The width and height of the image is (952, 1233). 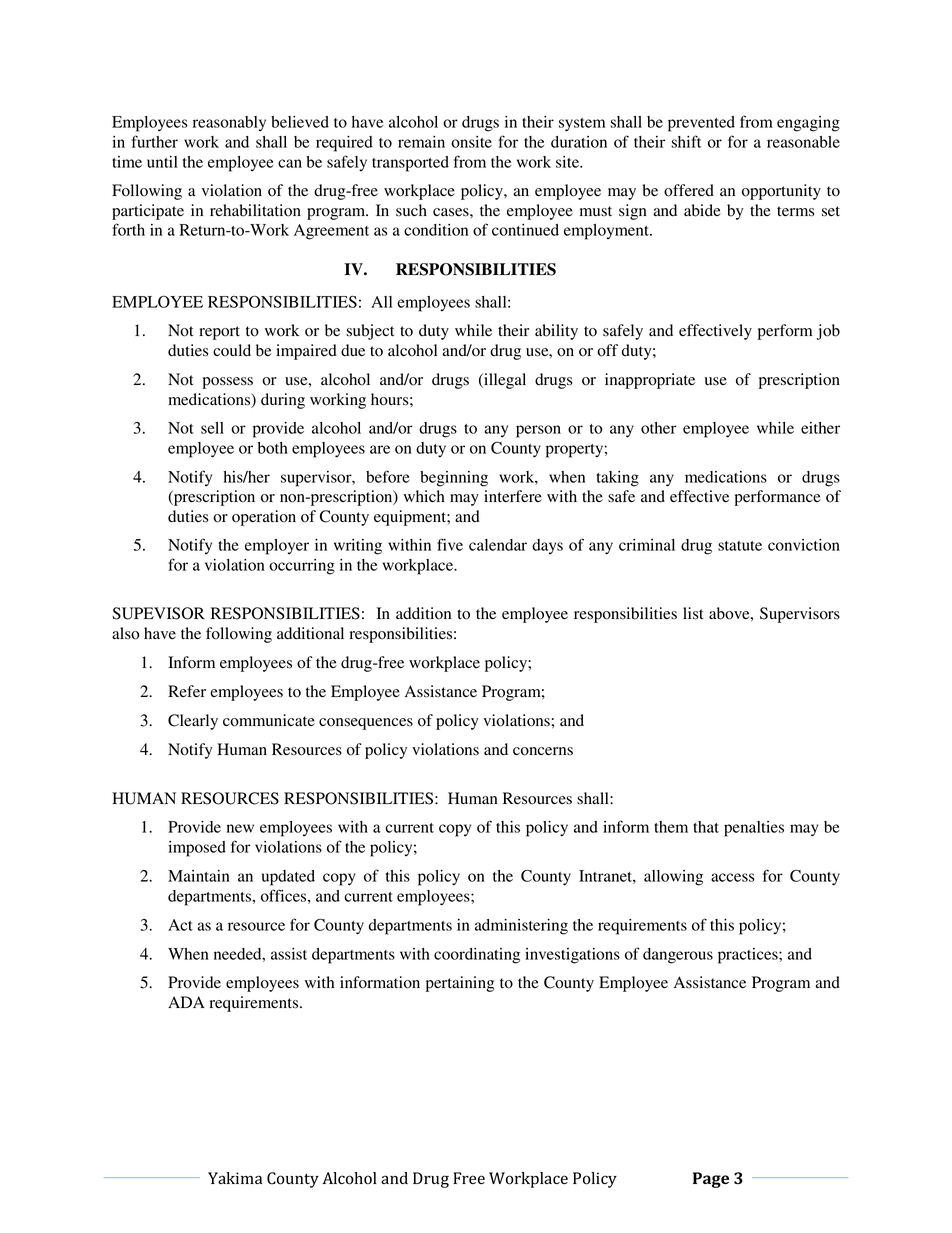 I want to click on list, so click(x=693, y=613).
